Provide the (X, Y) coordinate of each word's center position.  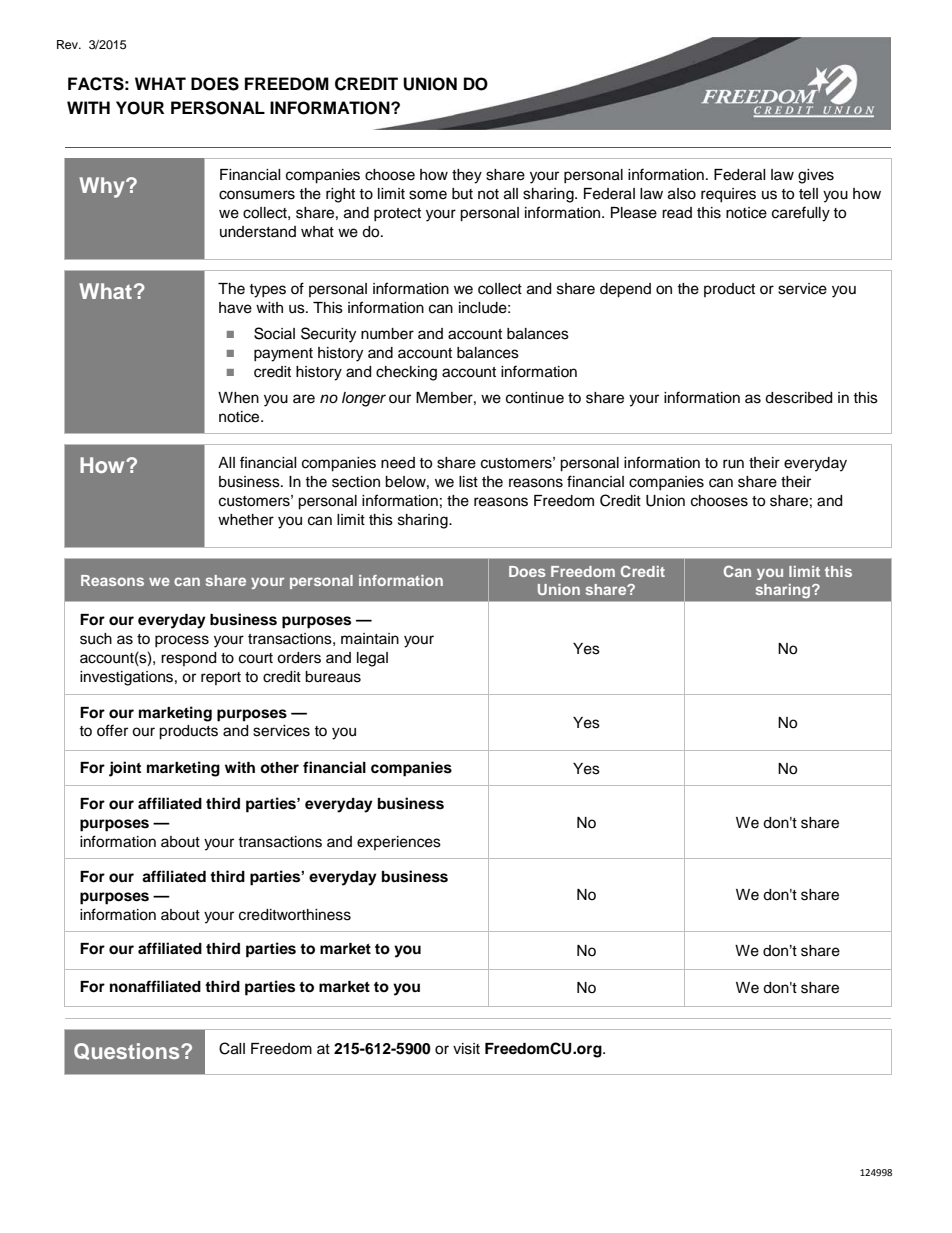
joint (125, 769)
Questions (128, 1051)
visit (466, 1049)
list (468, 482)
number (387, 334)
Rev (68, 44)
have (235, 308)
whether (246, 520)
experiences (399, 843)
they (467, 176)
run (733, 464)
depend (625, 290)
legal (372, 659)
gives (816, 176)
